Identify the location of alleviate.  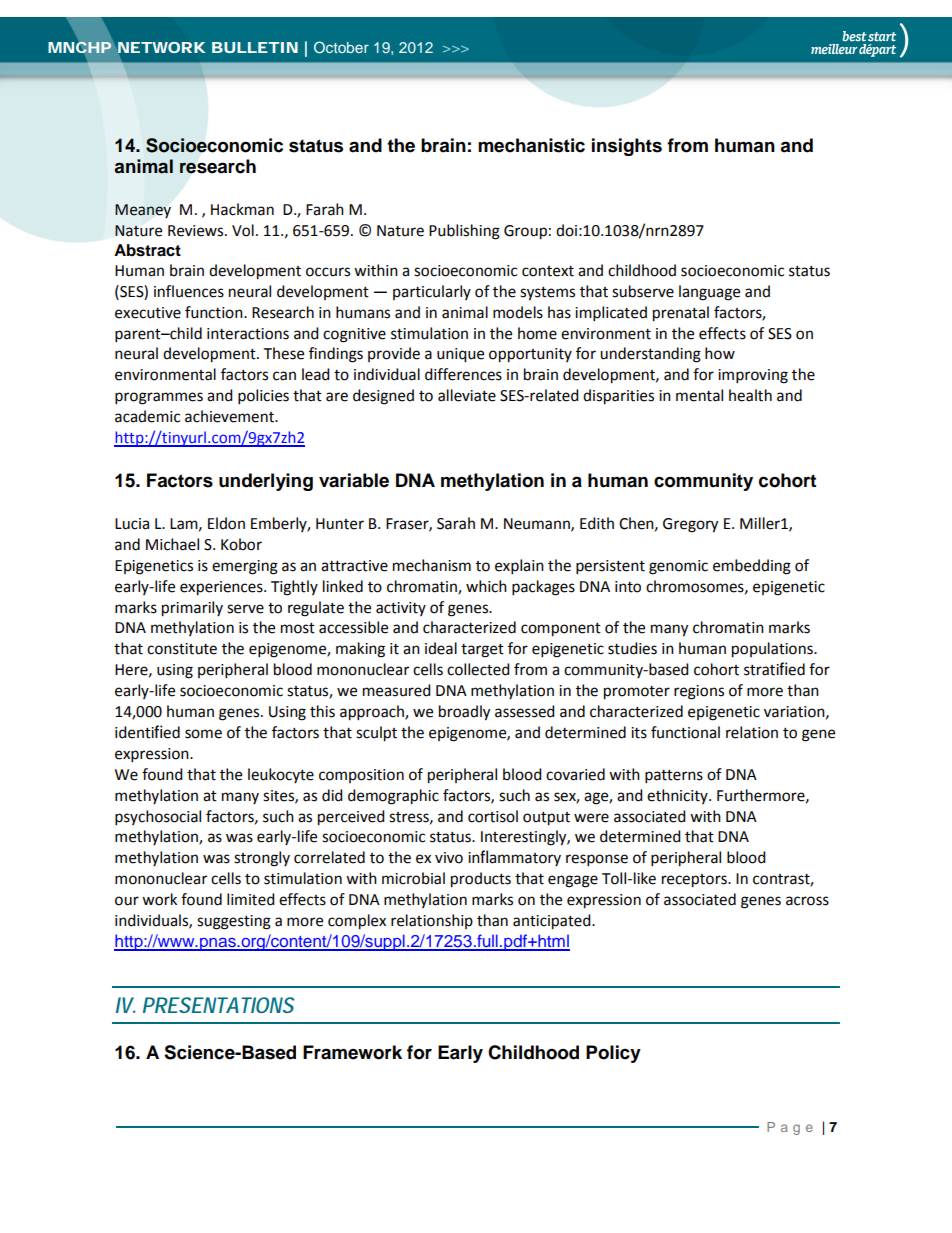
(467, 395).
